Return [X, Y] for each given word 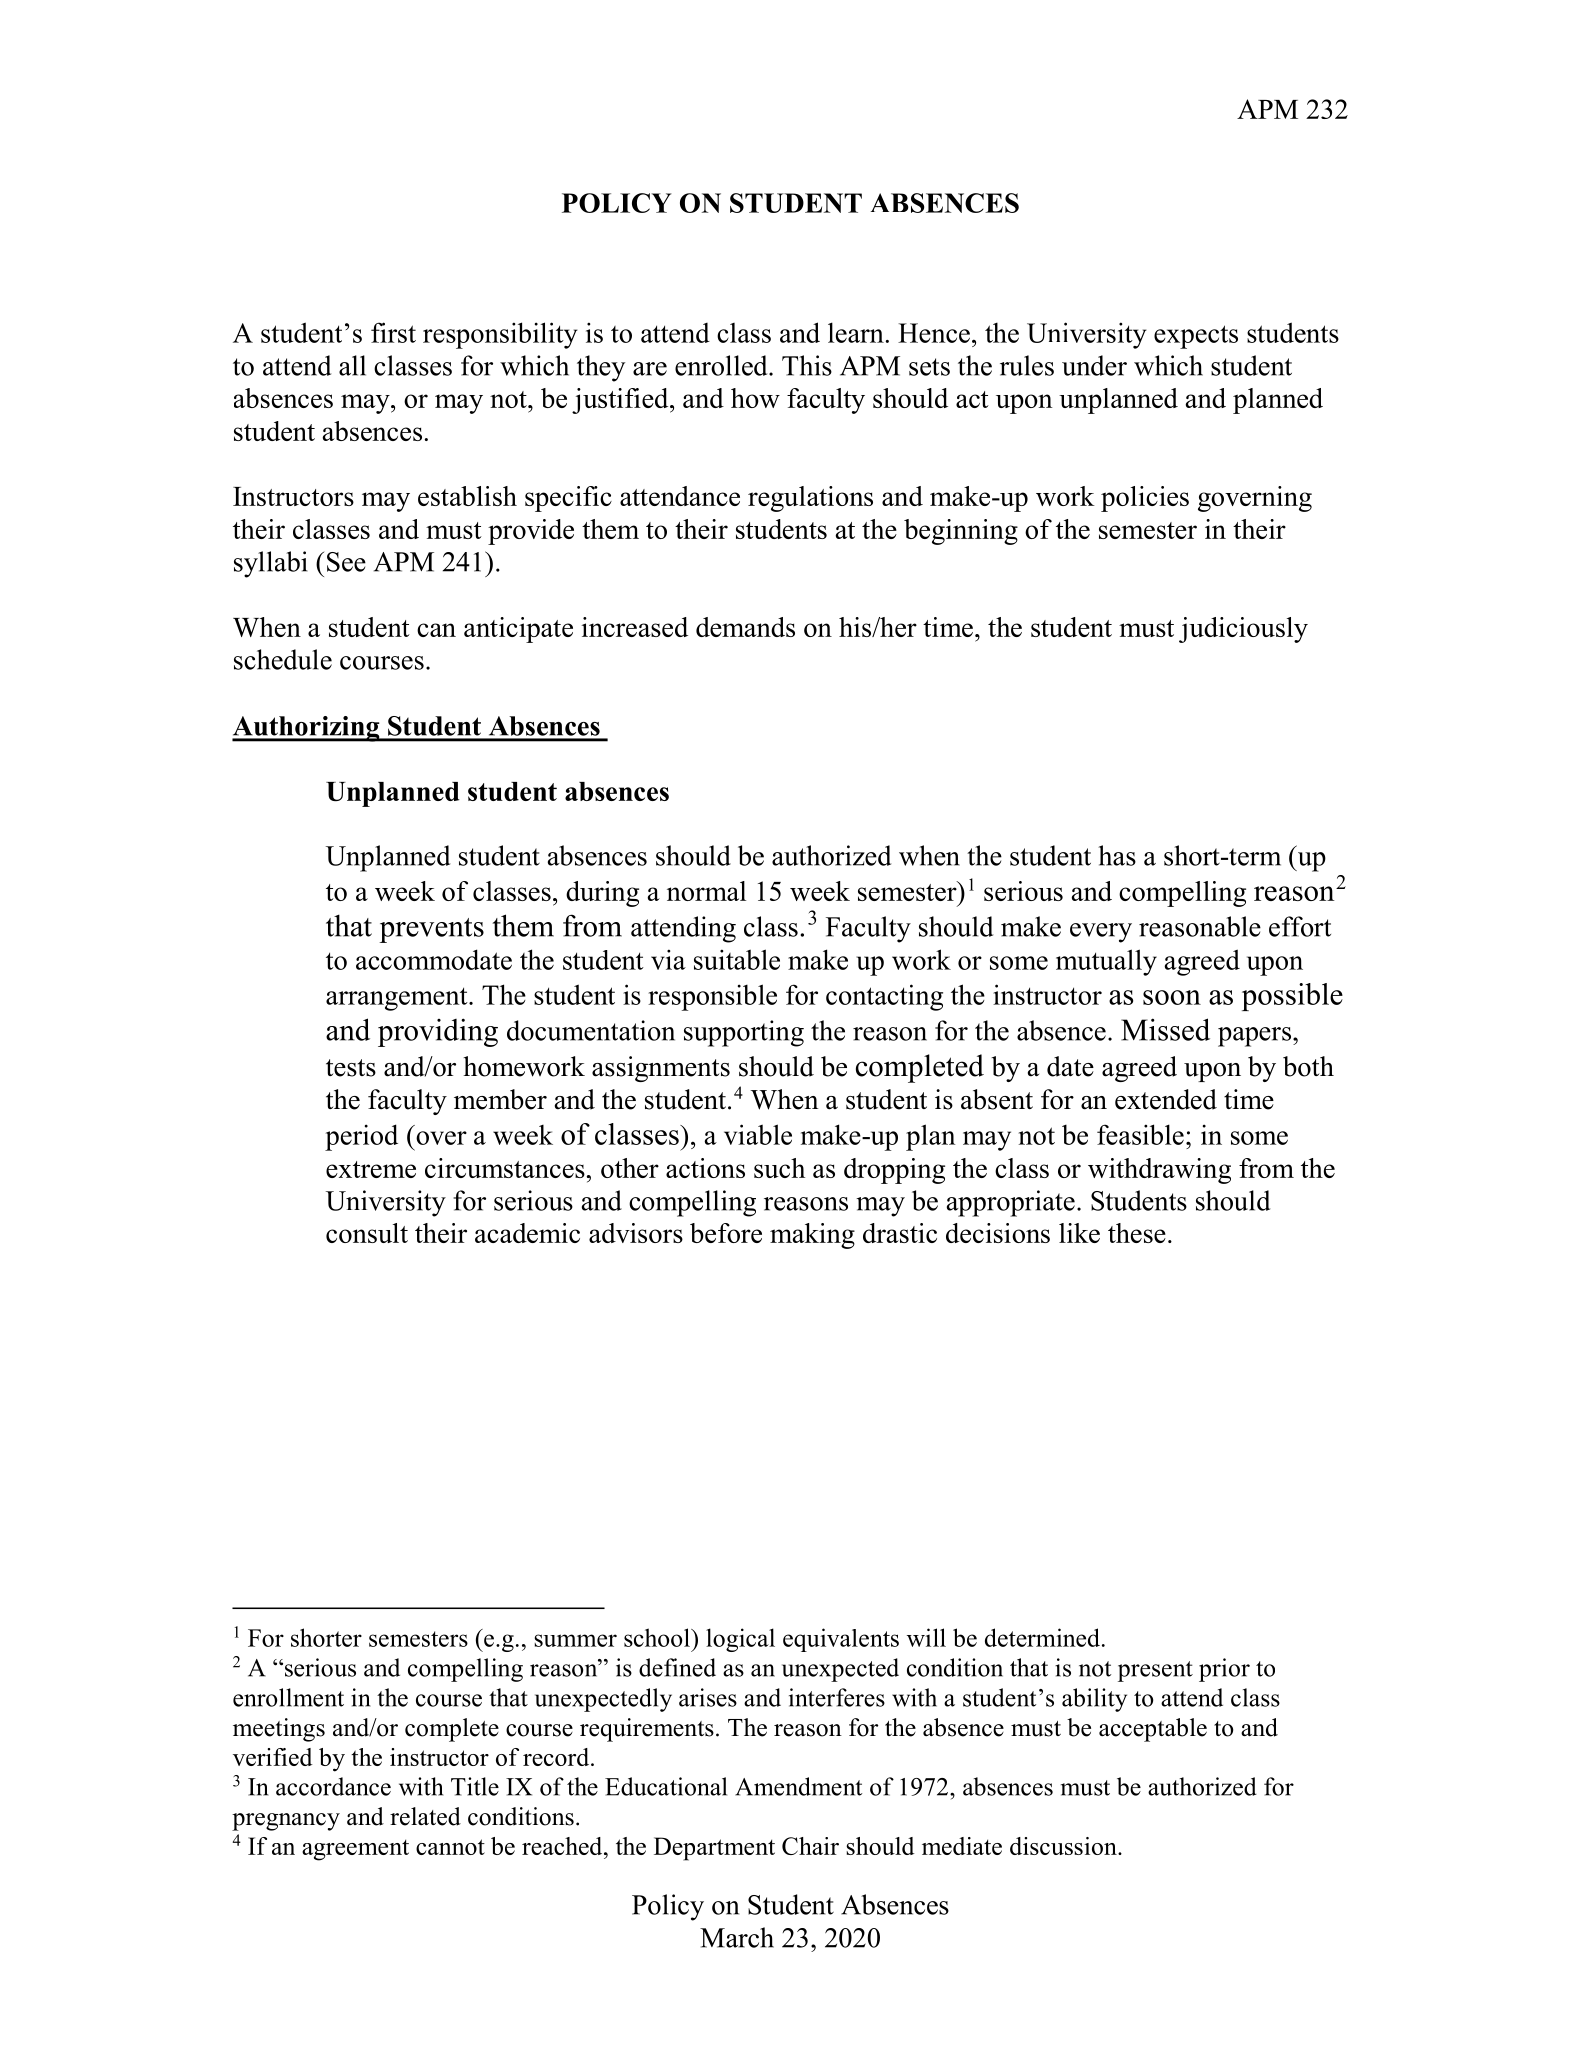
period [361, 1137]
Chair [810, 1846]
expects [1196, 337]
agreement [355, 1850]
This [807, 365]
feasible [1140, 1134]
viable [758, 1134]
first [393, 332]
